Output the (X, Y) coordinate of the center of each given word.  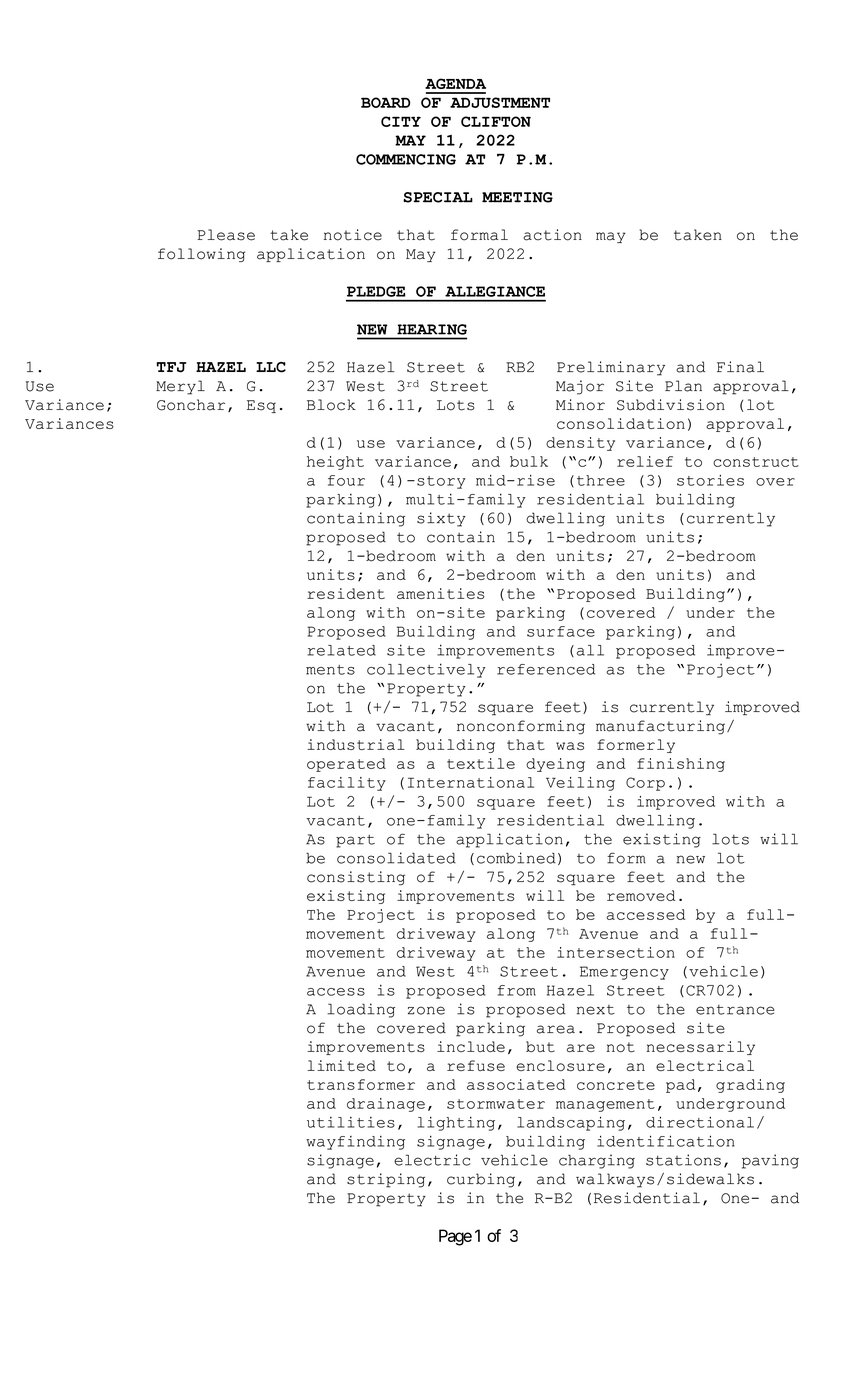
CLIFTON (496, 121)
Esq (261, 406)
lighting (456, 1124)
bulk (529, 461)
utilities (351, 1122)
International (471, 782)
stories (710, 480)
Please (226, 235)
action (552, 235)
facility (347, 784)
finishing (681, 765)
